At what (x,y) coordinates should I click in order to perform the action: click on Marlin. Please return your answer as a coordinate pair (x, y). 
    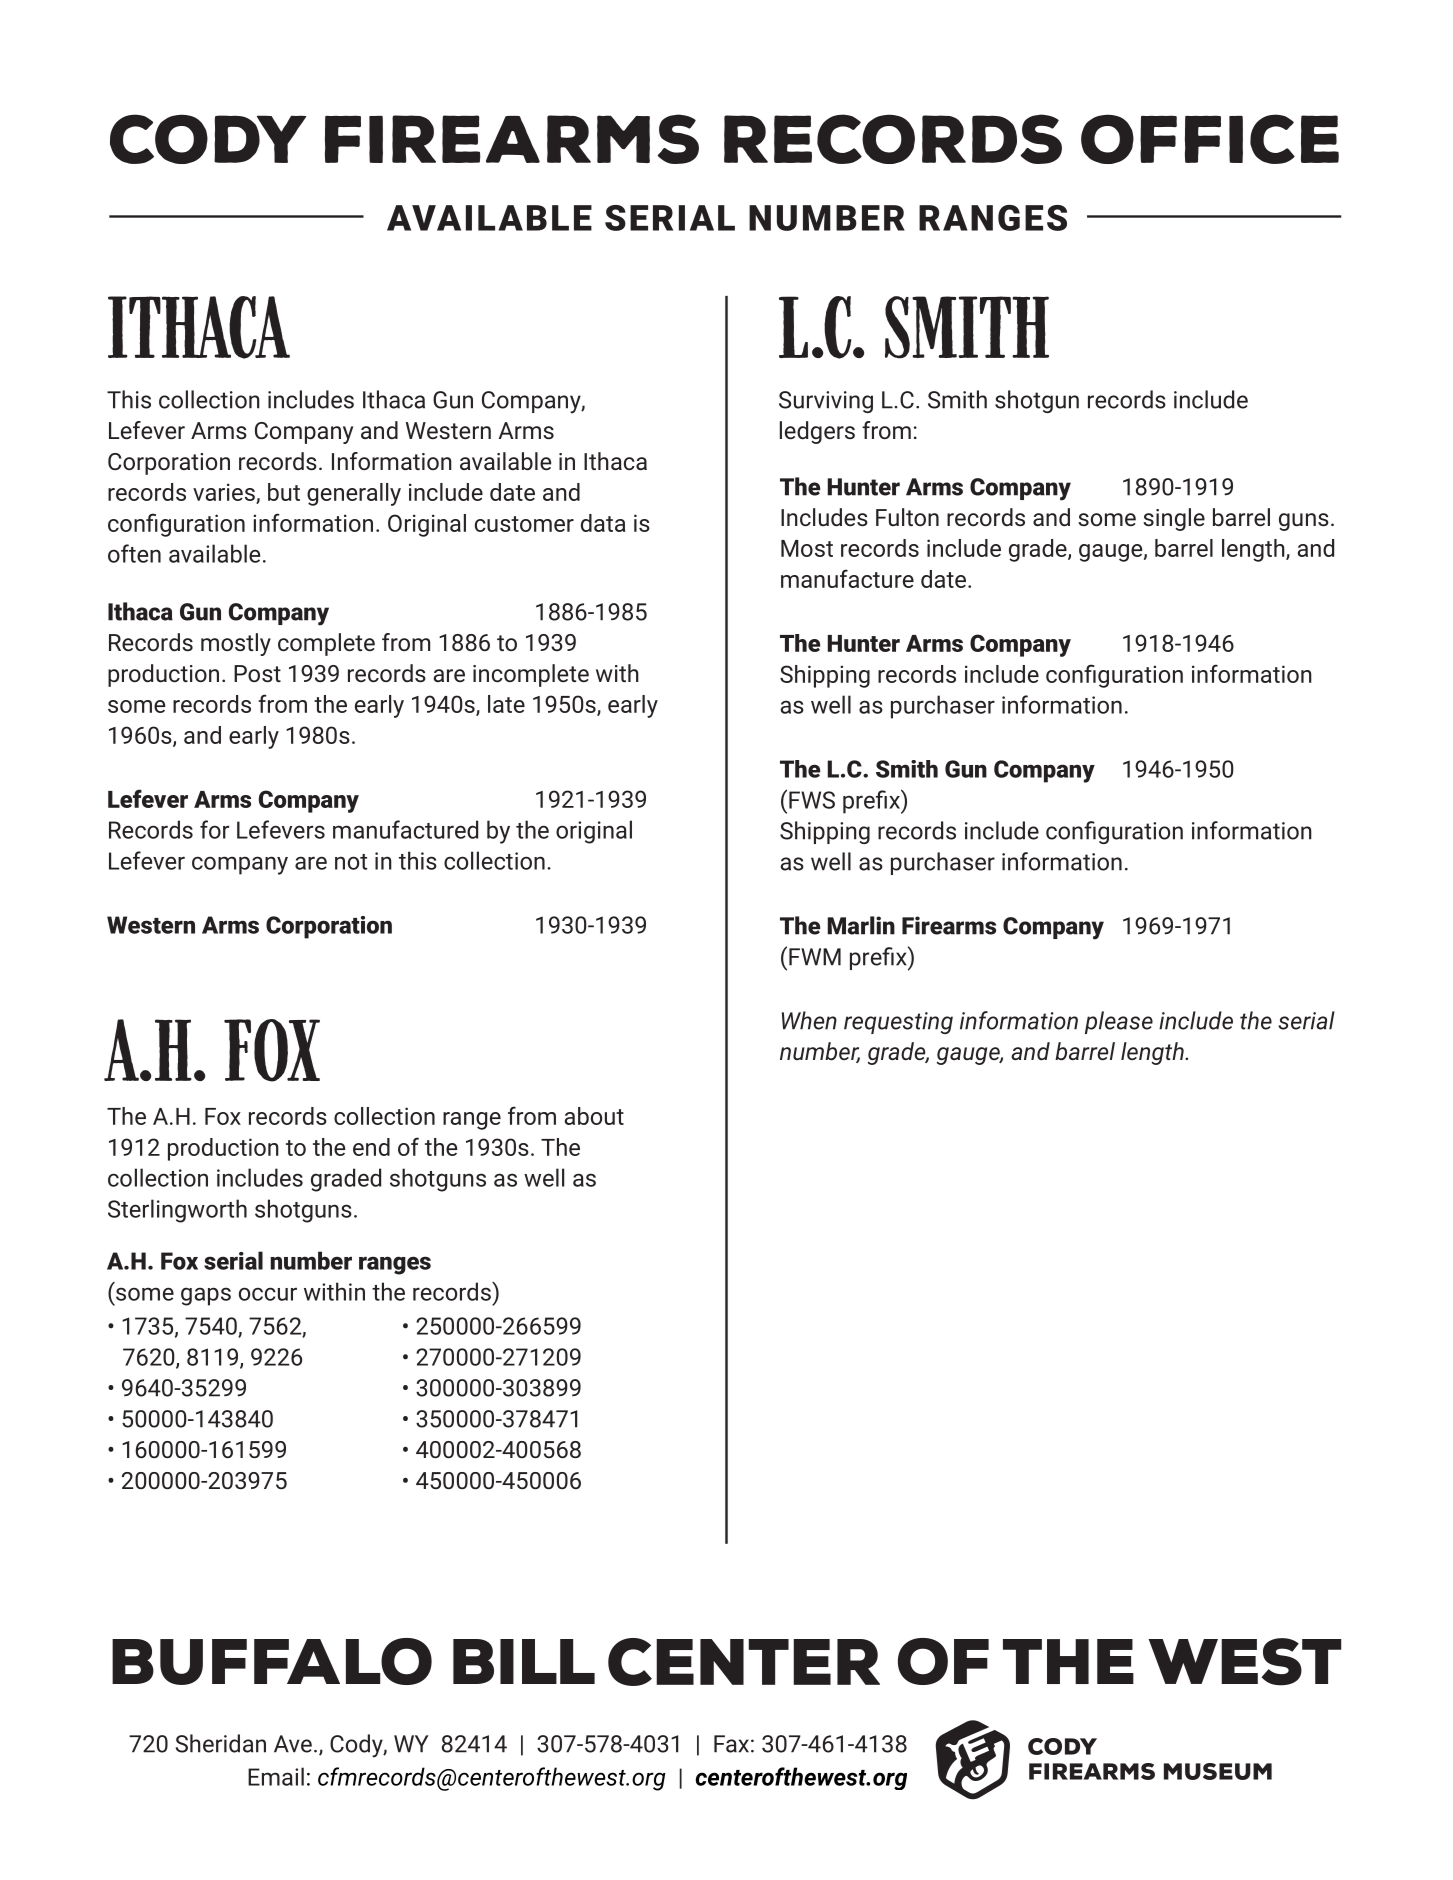
    Looking at the image, I should click on (861, 925).
